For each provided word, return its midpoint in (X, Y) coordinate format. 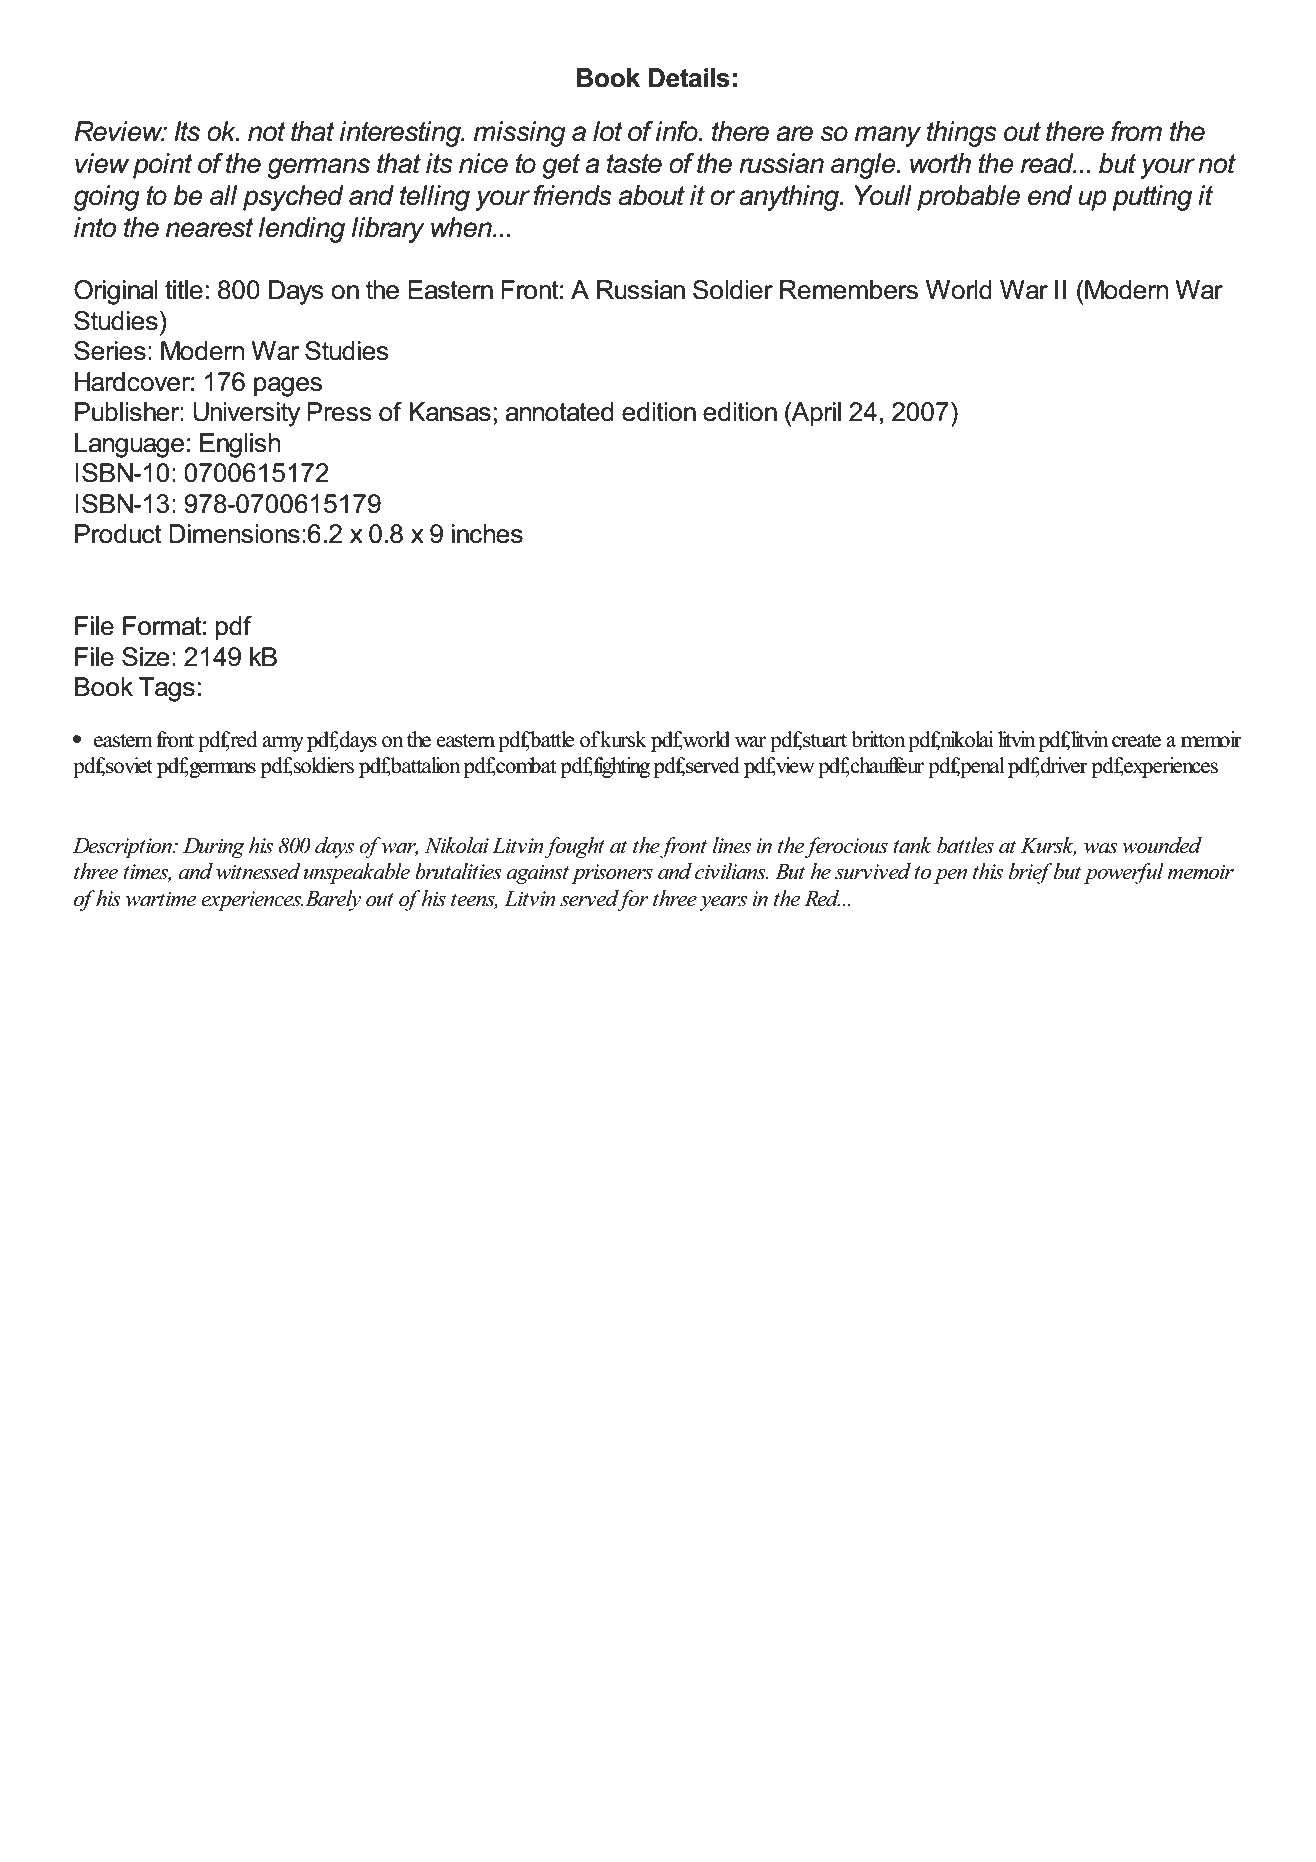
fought (574, 847)
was (1101, 848)
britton (878, 739)
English (240, 445)
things (962, 134)
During (214, 848)
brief (1030, 873)
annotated (559, 412)
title (184, 290)
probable (968, 198)
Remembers (849, 290)
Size (146, 657)
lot (608, 131)
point (163, 166)
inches (487, 534)
